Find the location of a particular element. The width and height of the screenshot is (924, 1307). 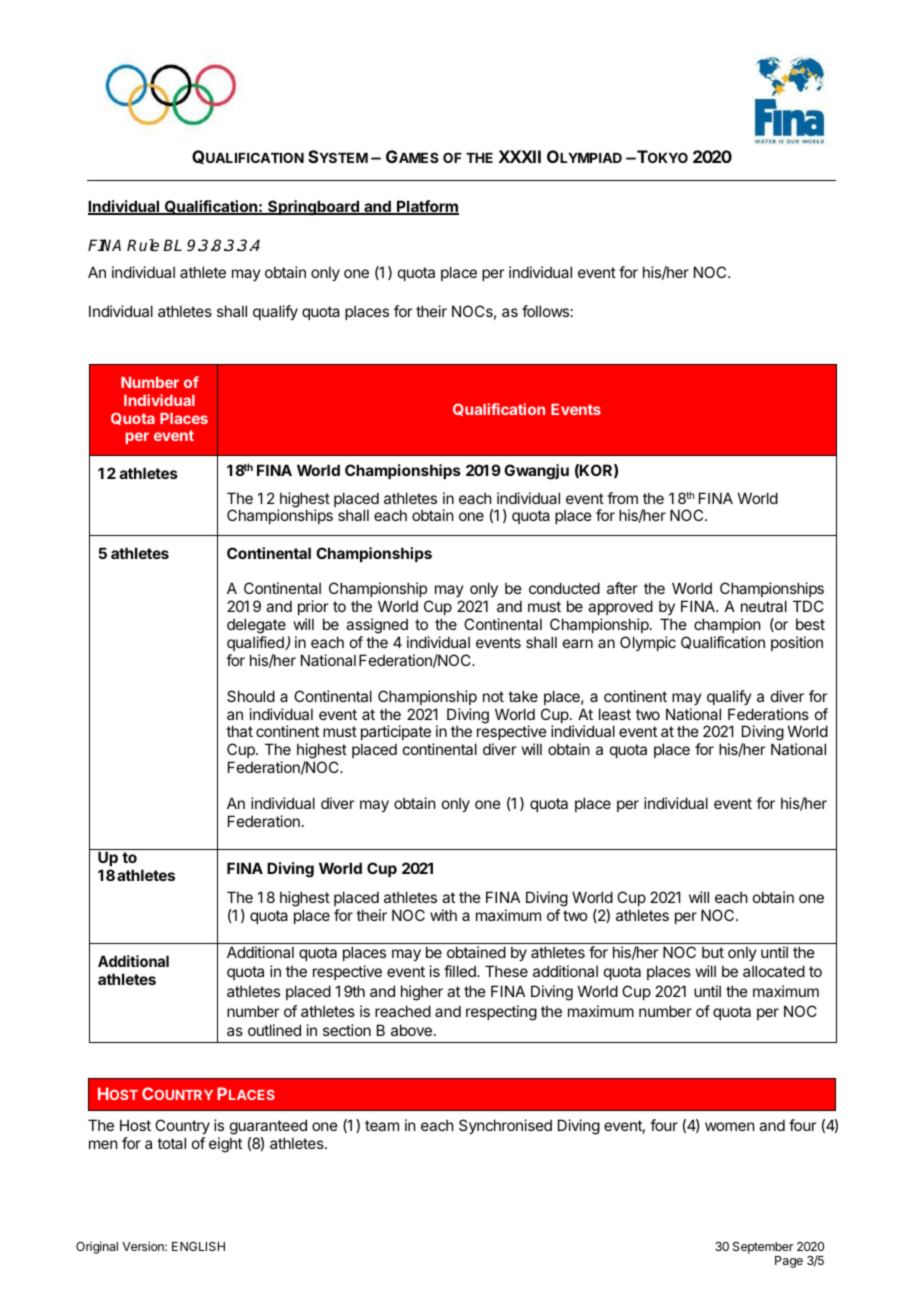

ENGLISH is located at coordinates (198, 1246).
